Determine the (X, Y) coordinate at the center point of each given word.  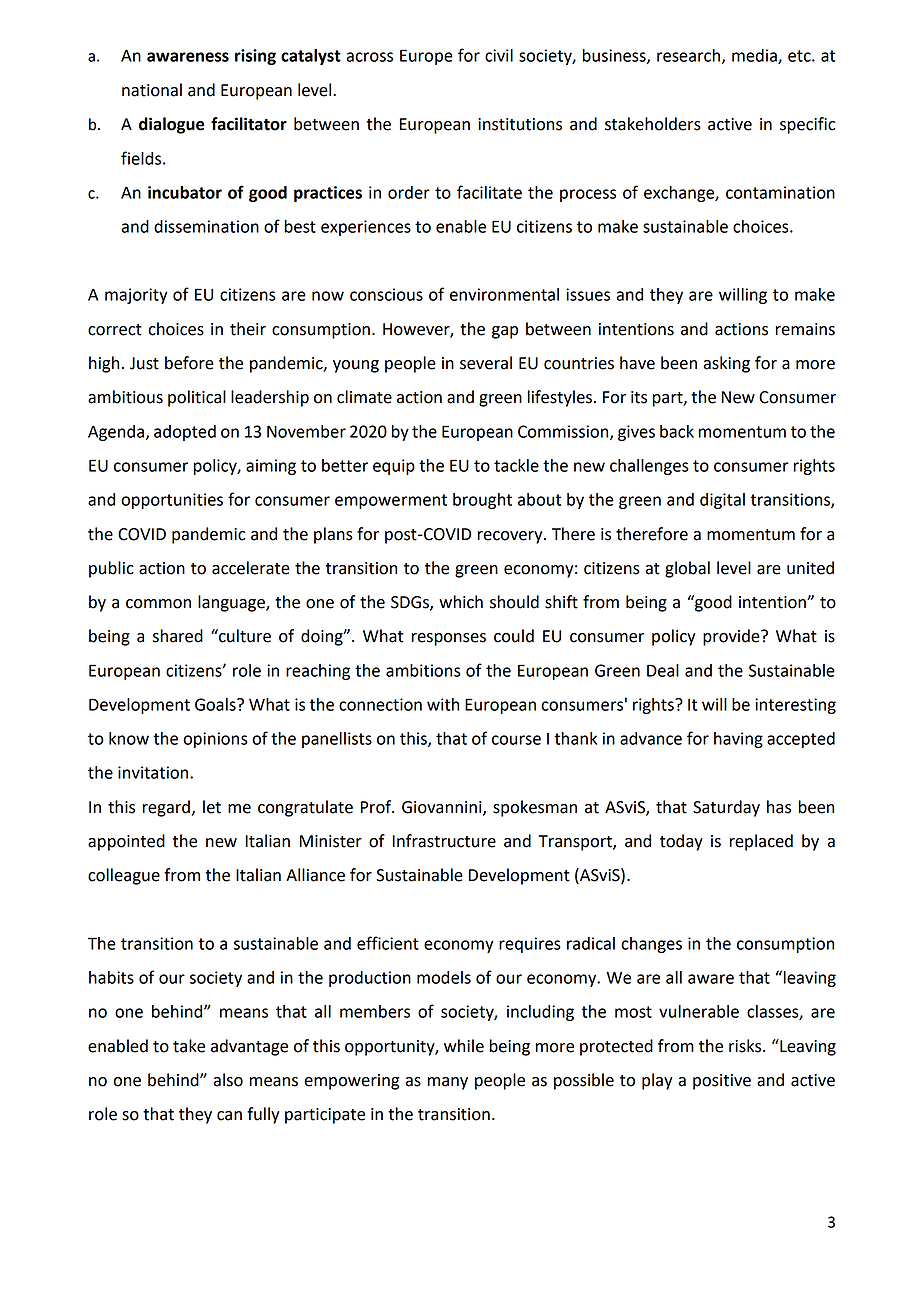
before (189, 363)
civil (499, 55)
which (461, 602)
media (755, 56)
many (447, 1083)
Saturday (726, 808)
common (158, 604)
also (228, 1080)
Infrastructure (444, 841)
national (152, 90)
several (486, 363)
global (687, 569)
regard (166, 808)
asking (726, 364)
